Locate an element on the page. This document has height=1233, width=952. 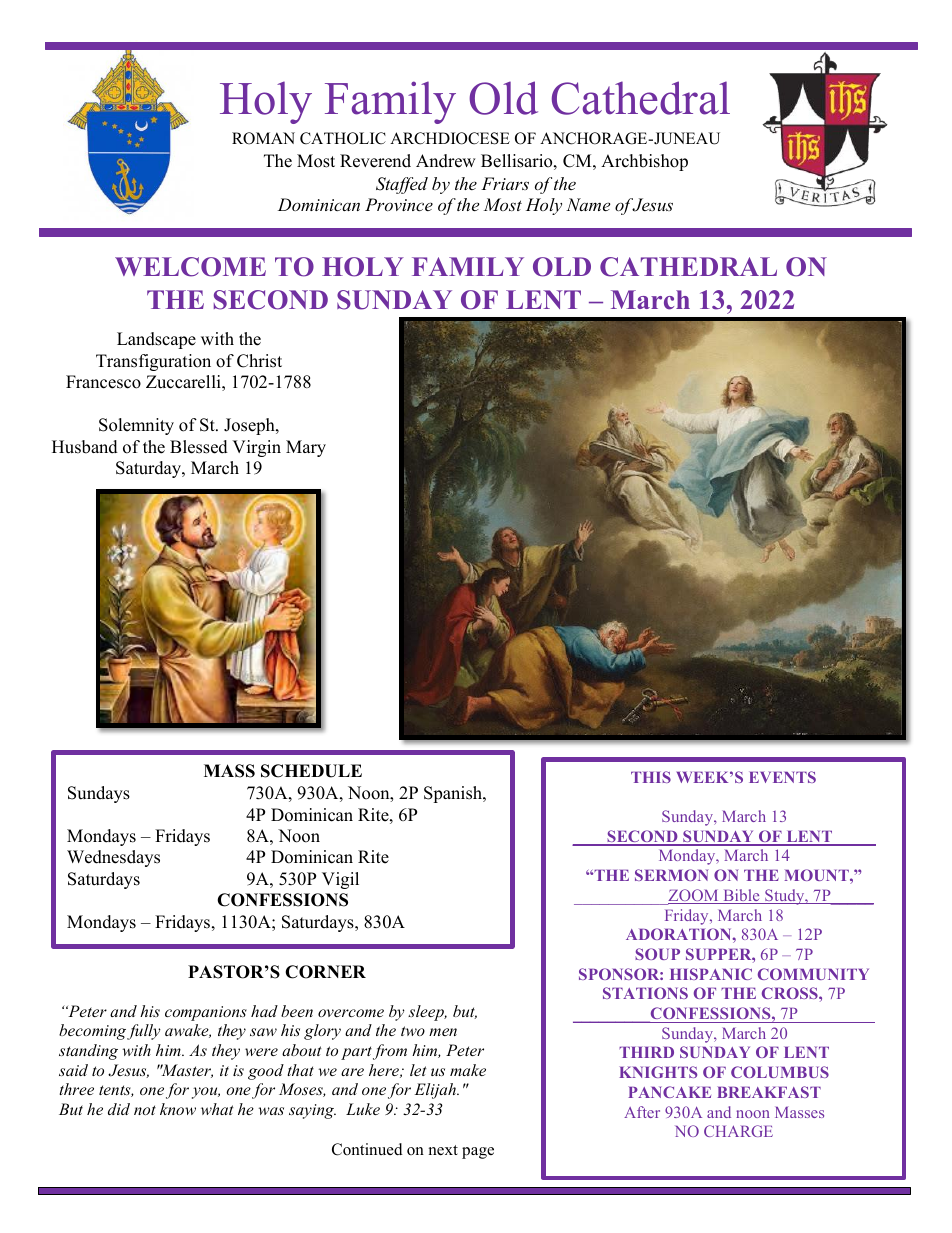
Name is located at coordinates (588, 204).
